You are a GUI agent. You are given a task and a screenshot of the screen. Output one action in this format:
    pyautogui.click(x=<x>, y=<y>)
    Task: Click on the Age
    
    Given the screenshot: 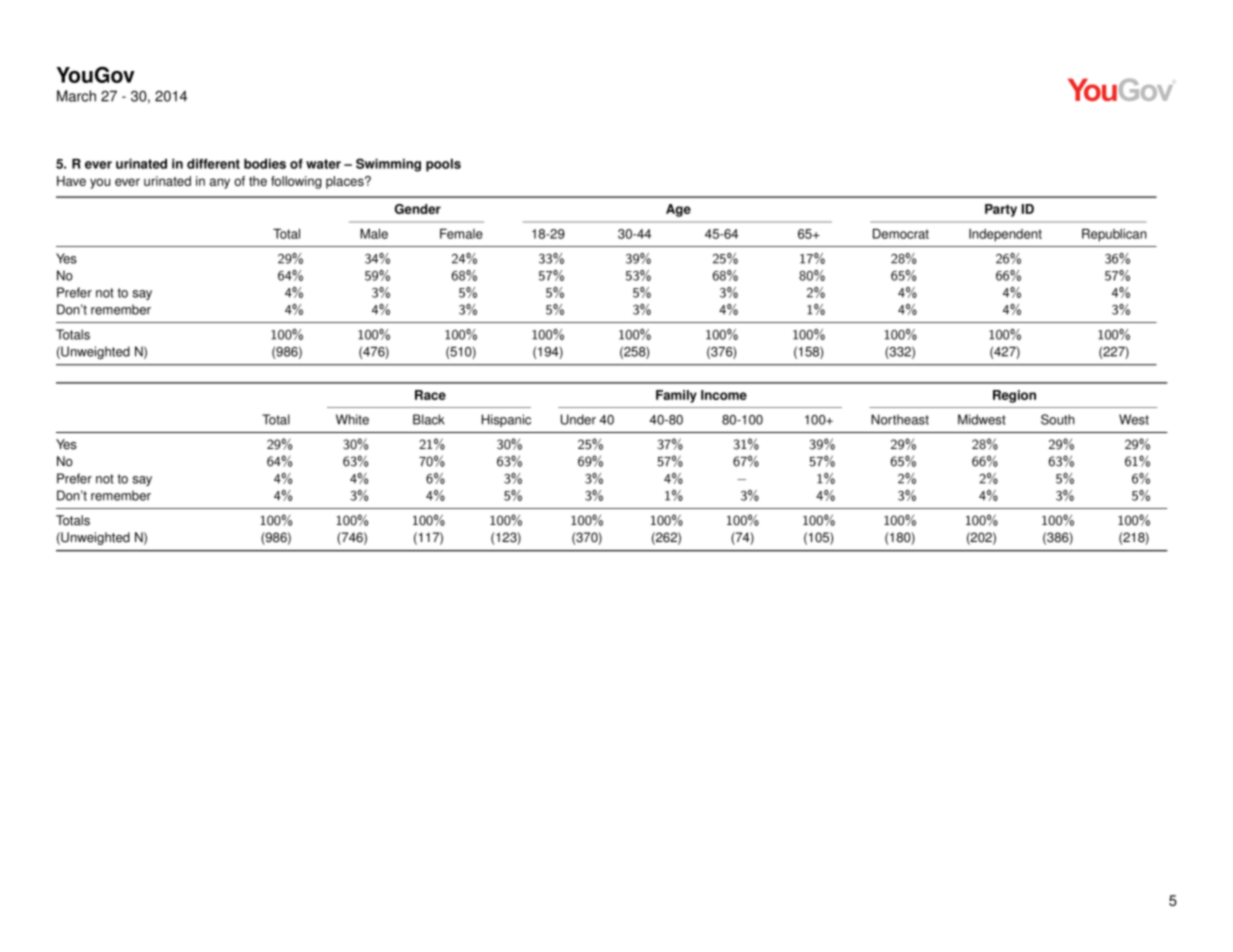 What is the action you would take?
    pyautogui.click(x=678, y=210)
